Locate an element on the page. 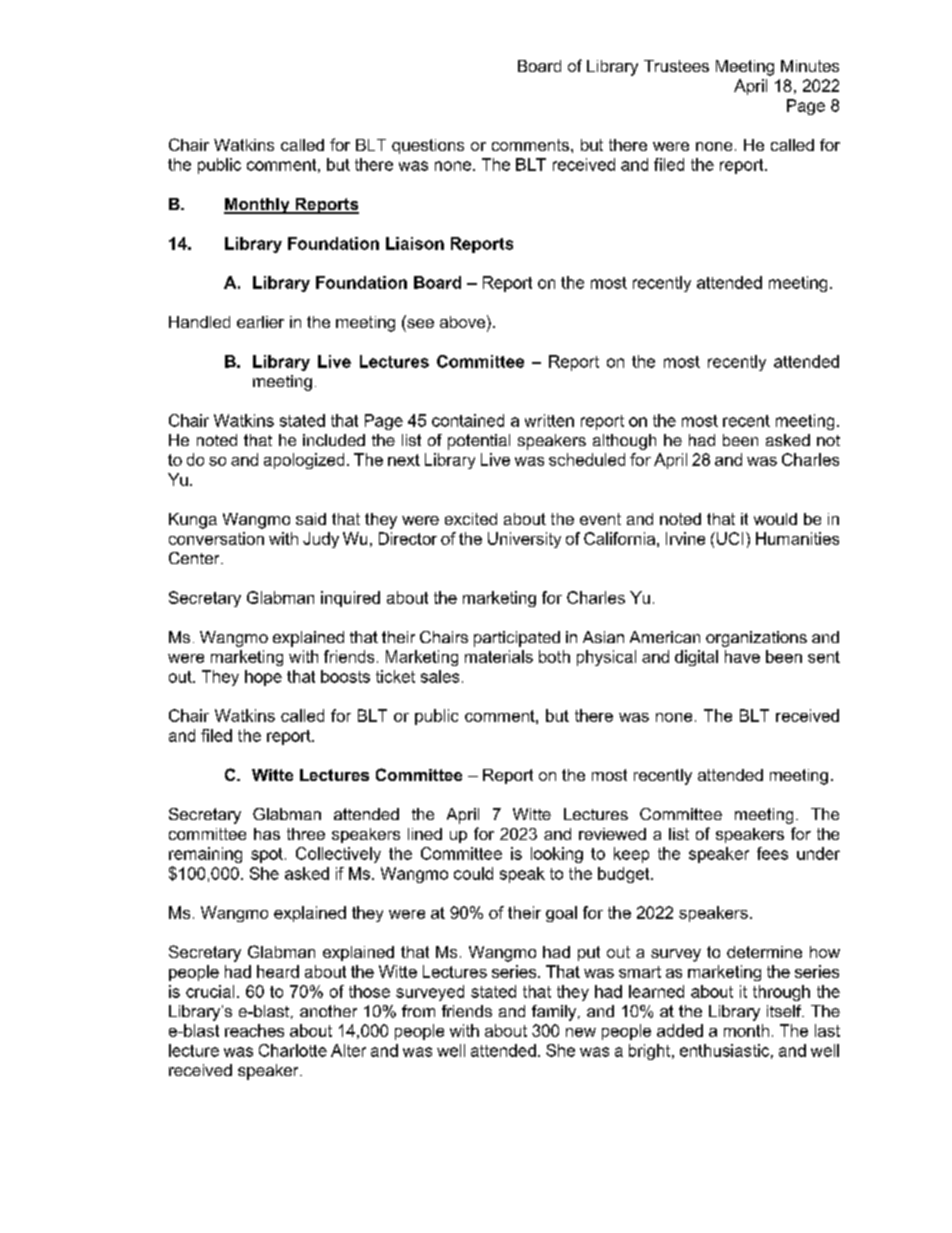 This document has height=1233, width=952. looking is located at coordinates (557, 855).
